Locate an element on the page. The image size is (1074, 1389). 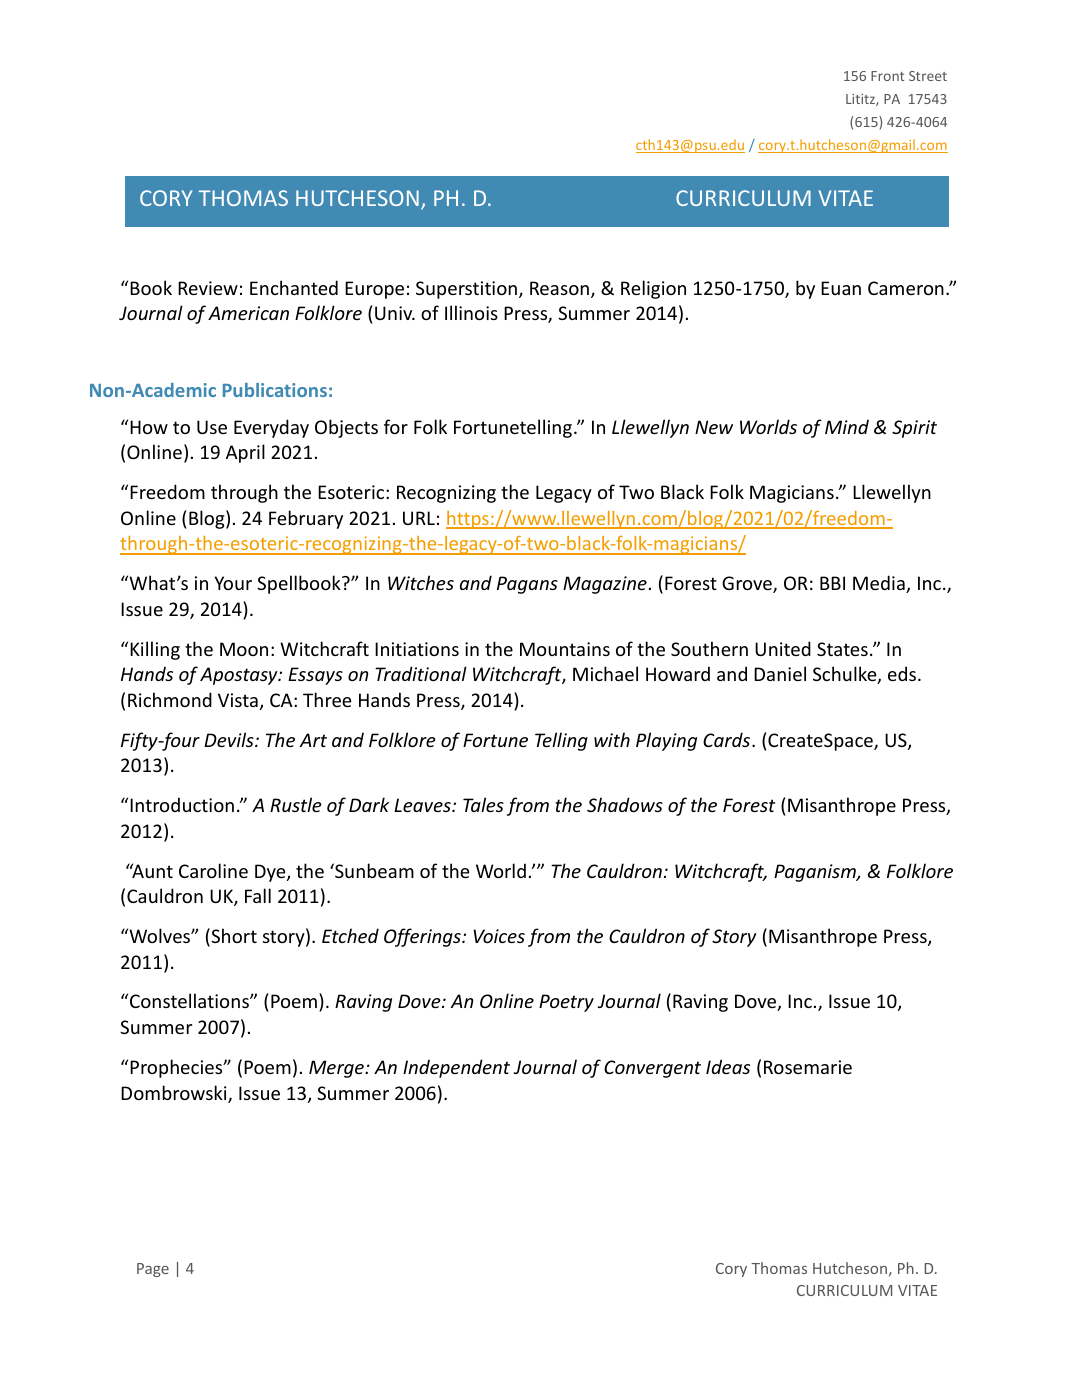
Ideas is located at coordinates (728, 1066).
